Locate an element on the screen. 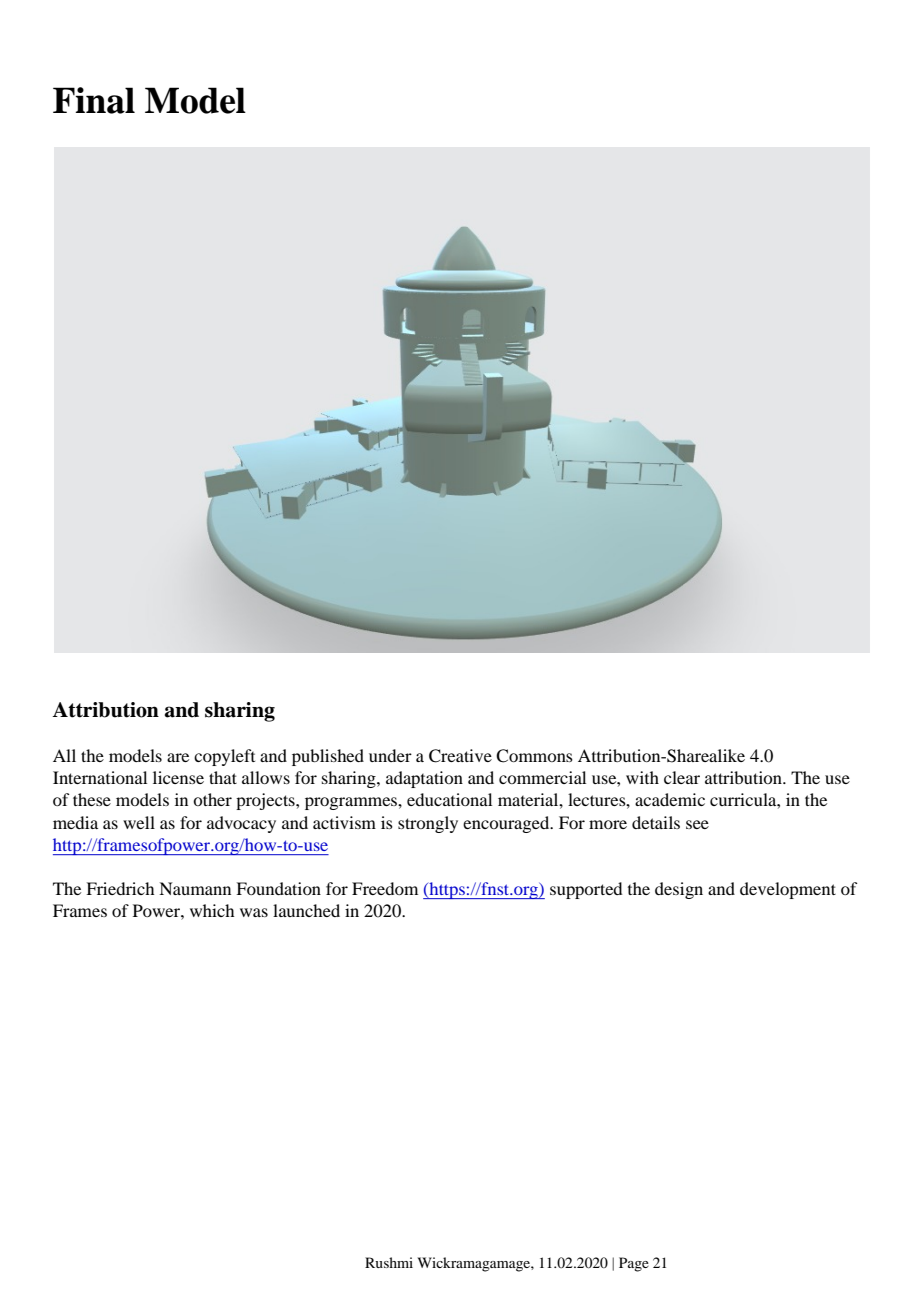 This screenshot has height=1308, width=924. Final is located at coordinates (94, 100).
